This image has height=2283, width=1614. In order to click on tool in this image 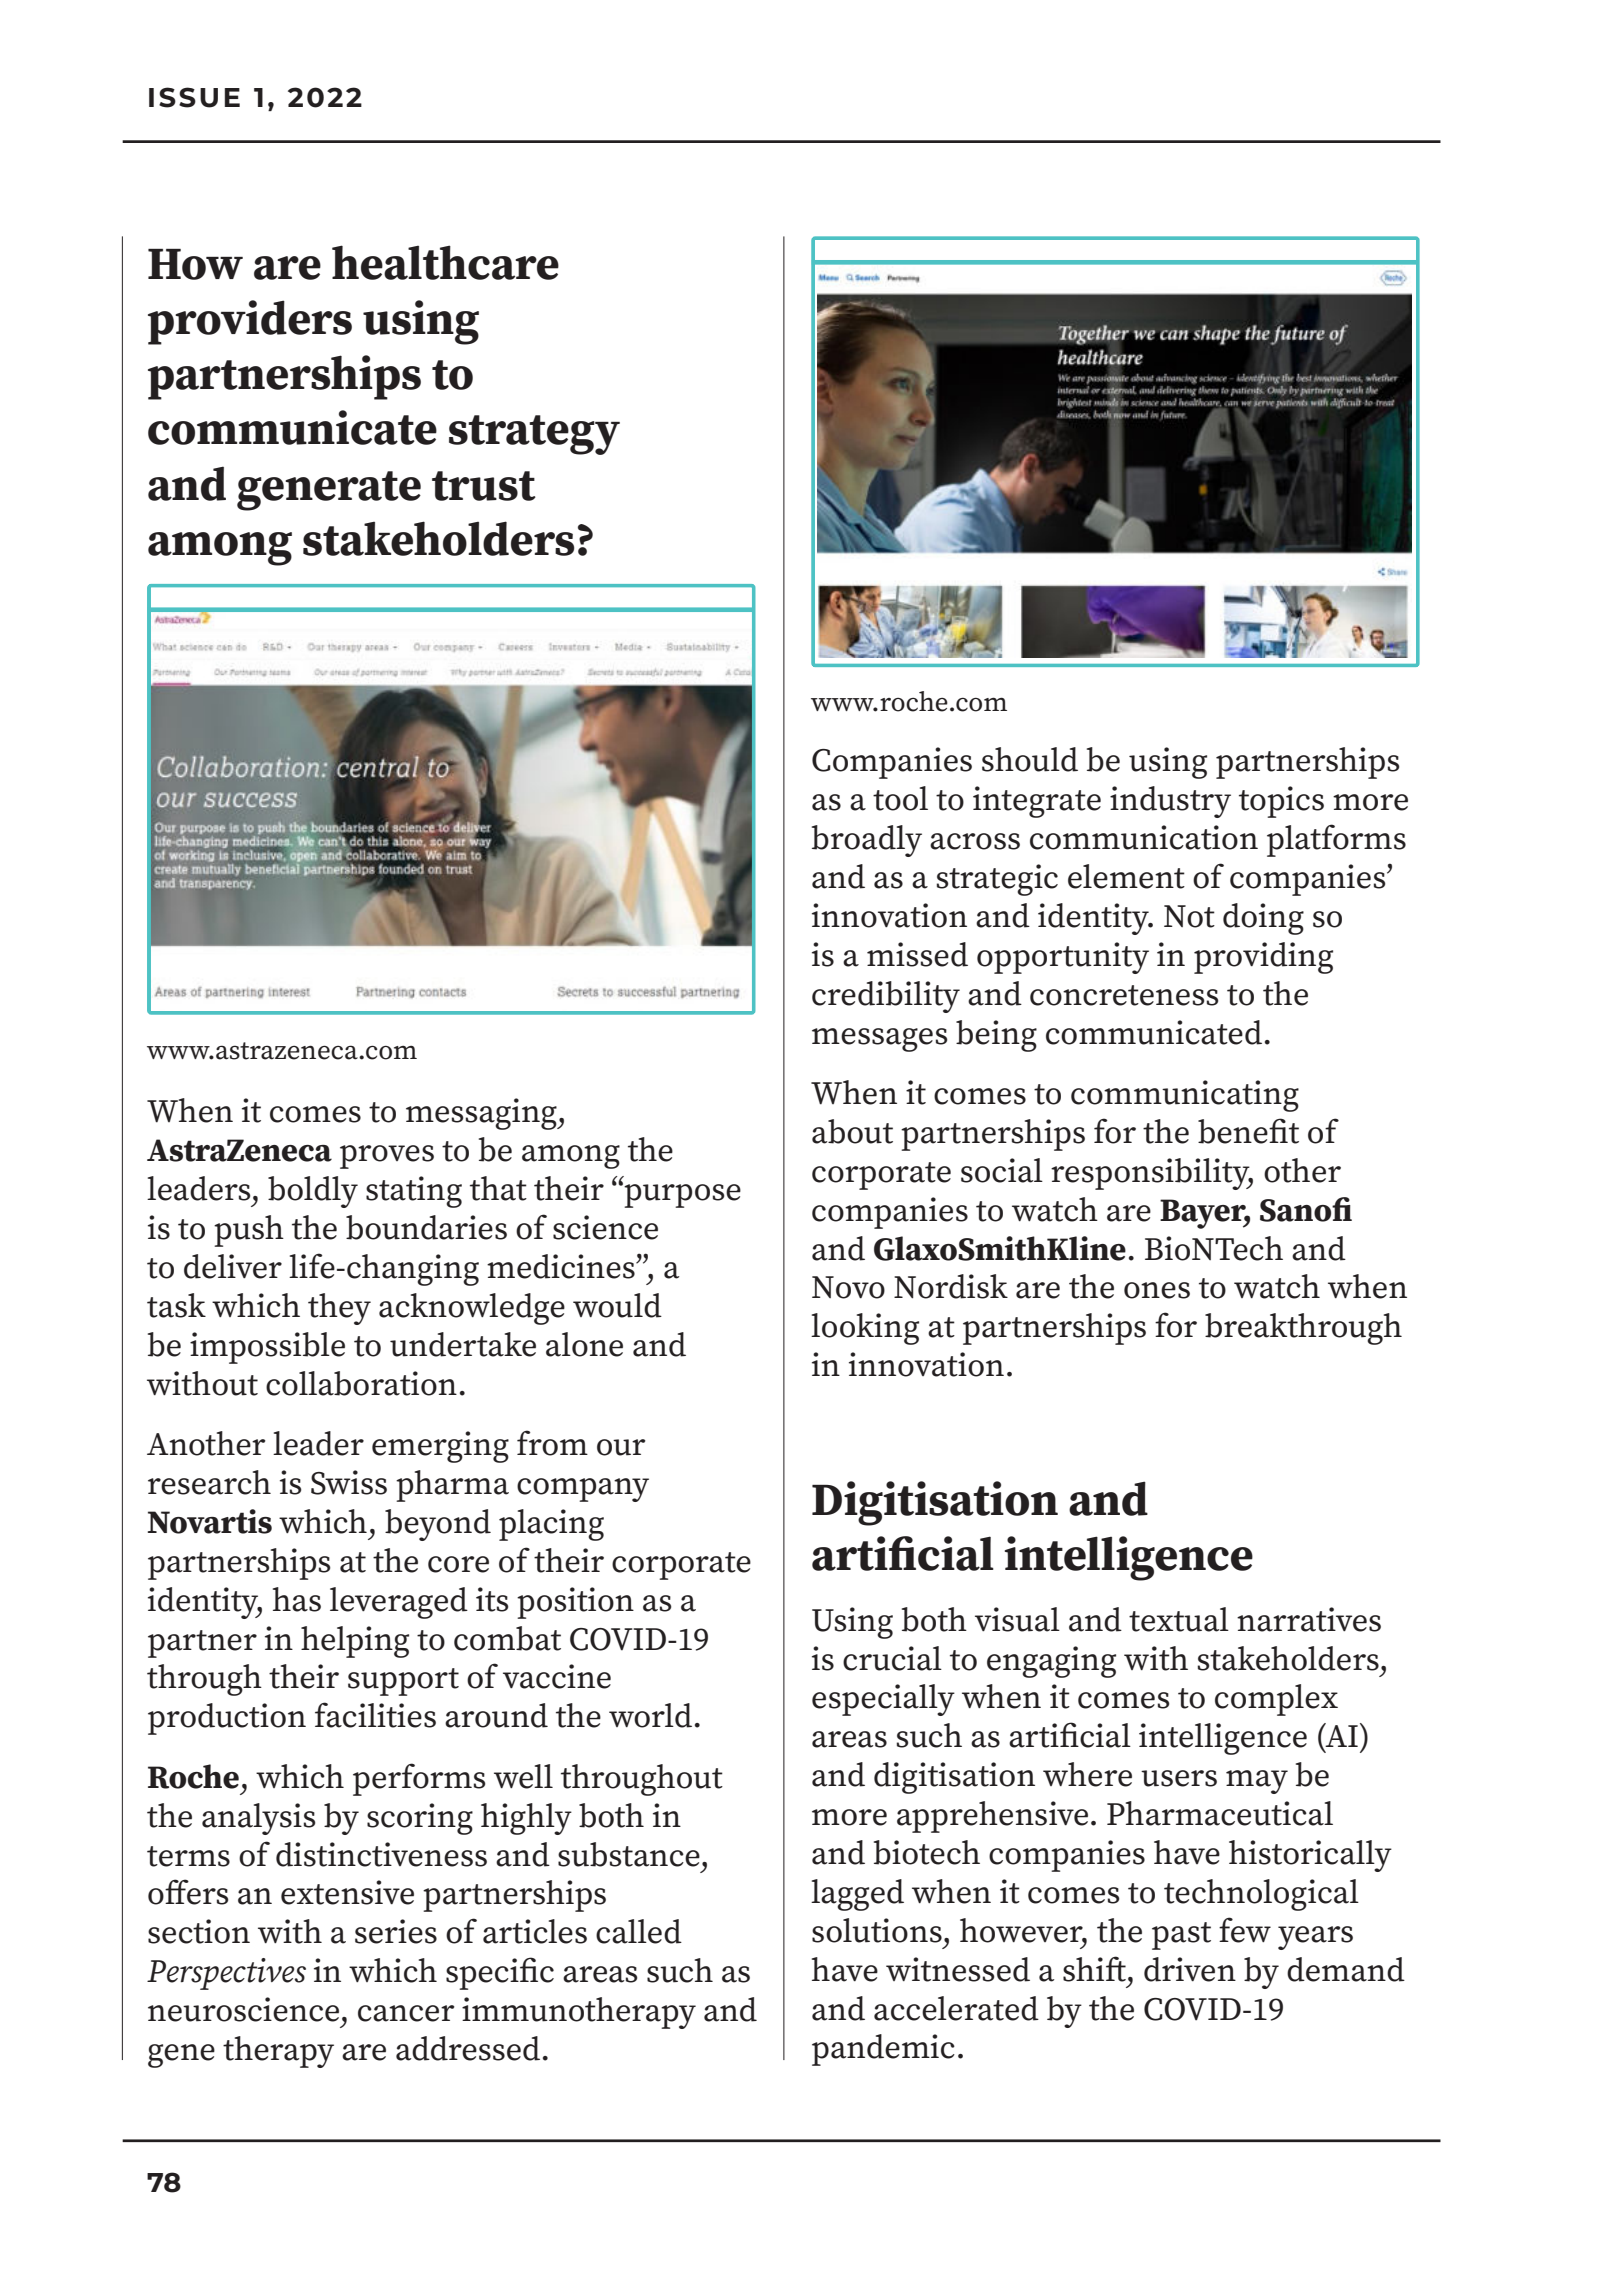, I will do `click(900, 798)`.
